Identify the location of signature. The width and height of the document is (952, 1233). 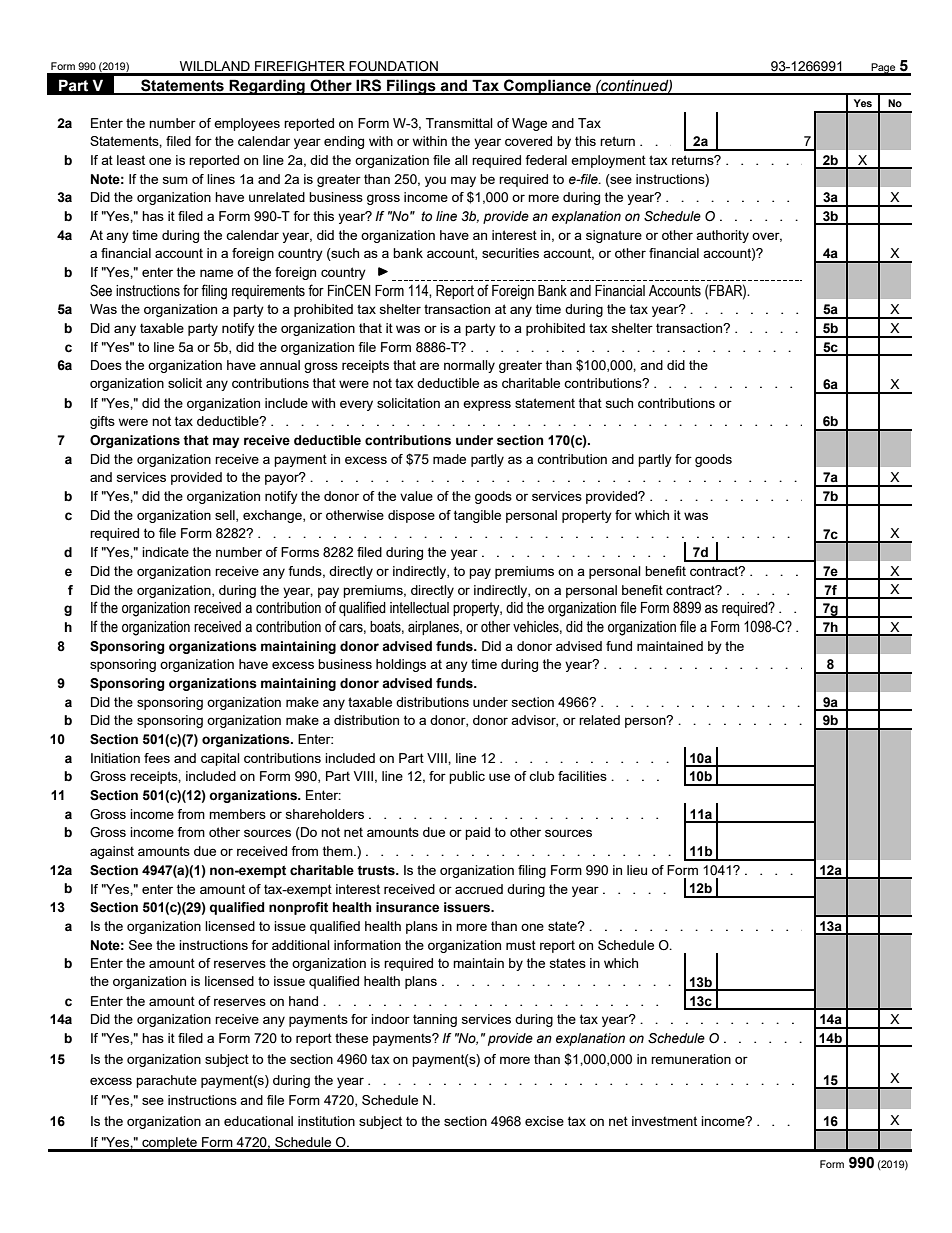
(614, 236).
